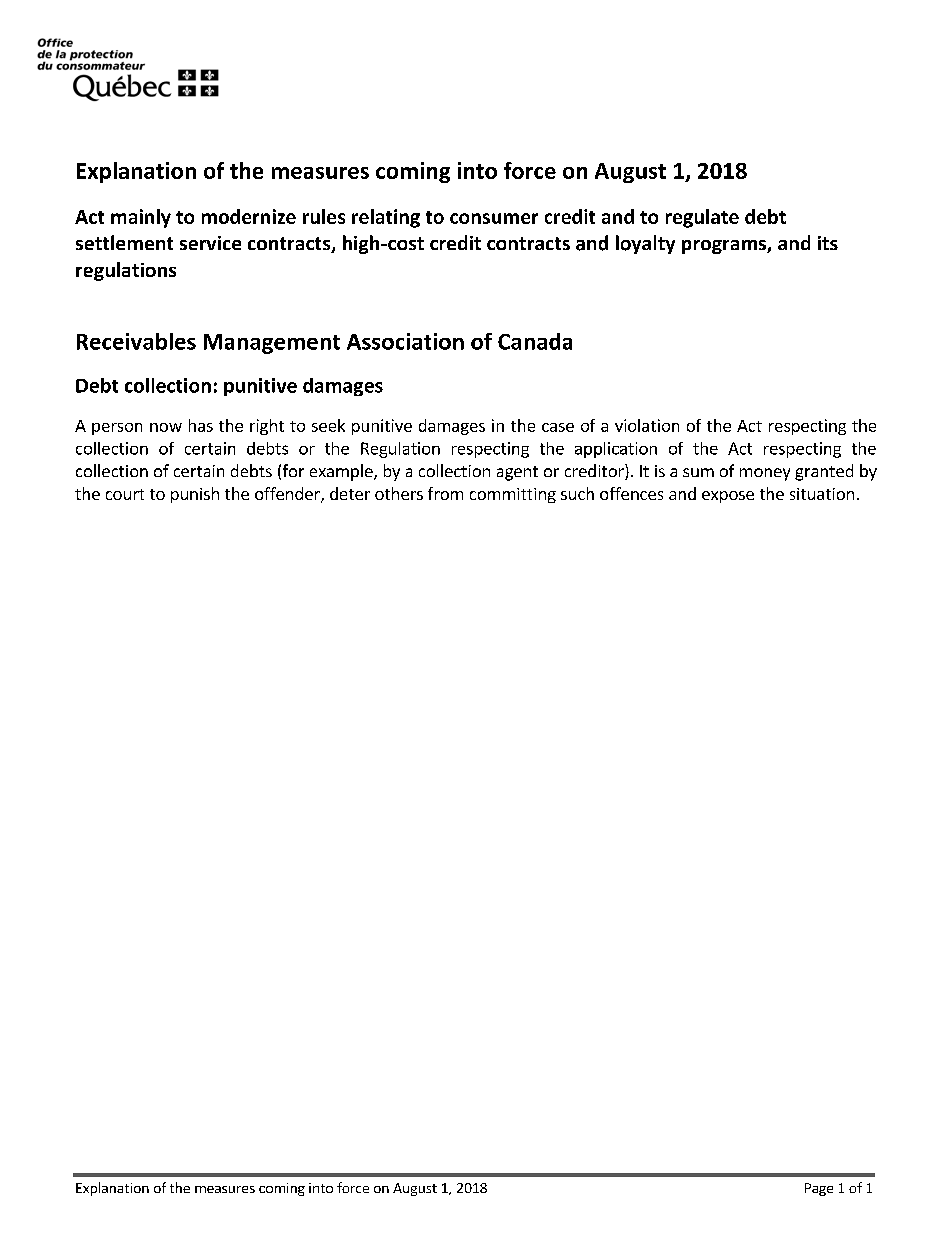 Image resolution: width=952 pixels, height=1233 pixels. I want to click on committing, so click(513, 495).
